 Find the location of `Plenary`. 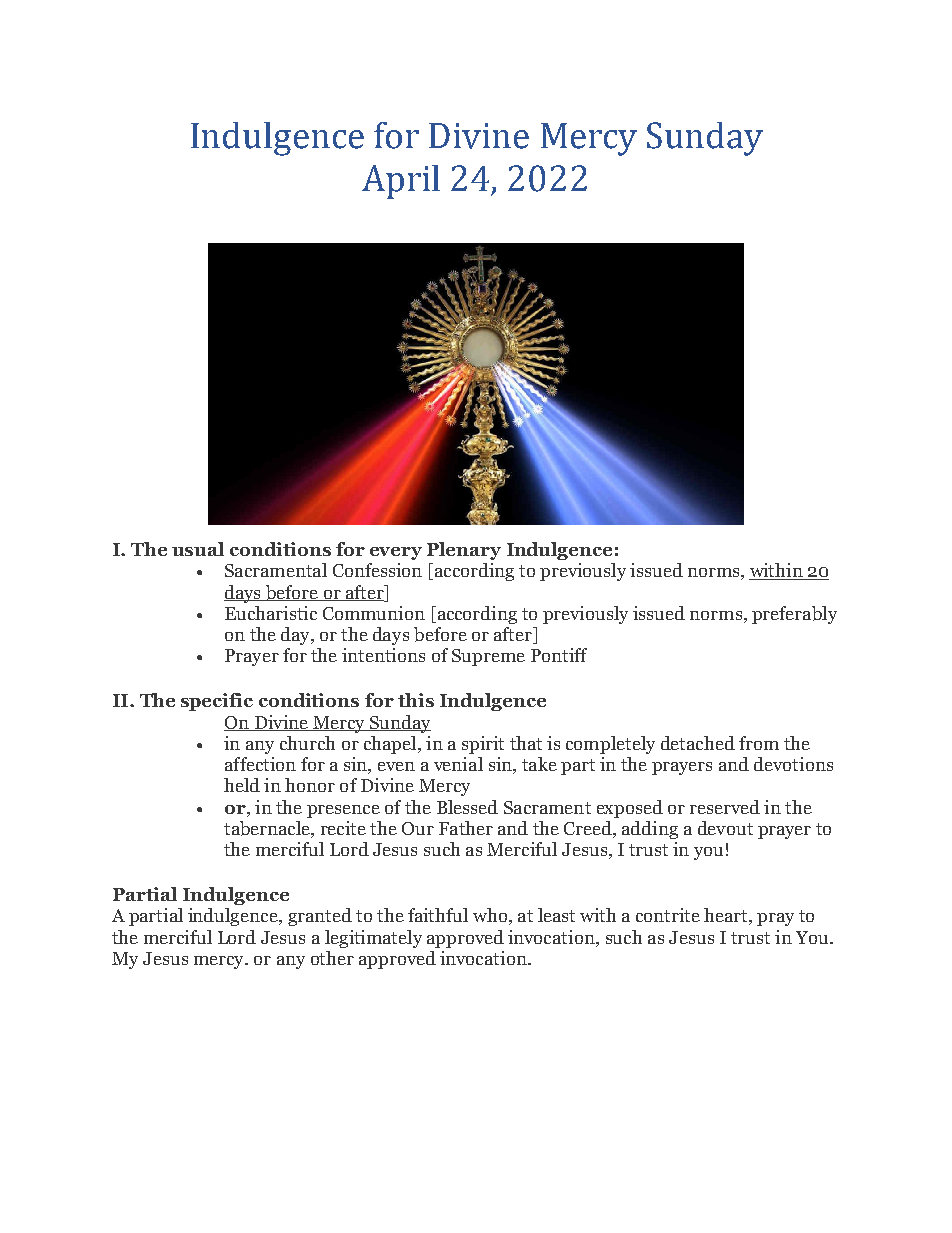

Plenary is located at coordinates (464, 551).
